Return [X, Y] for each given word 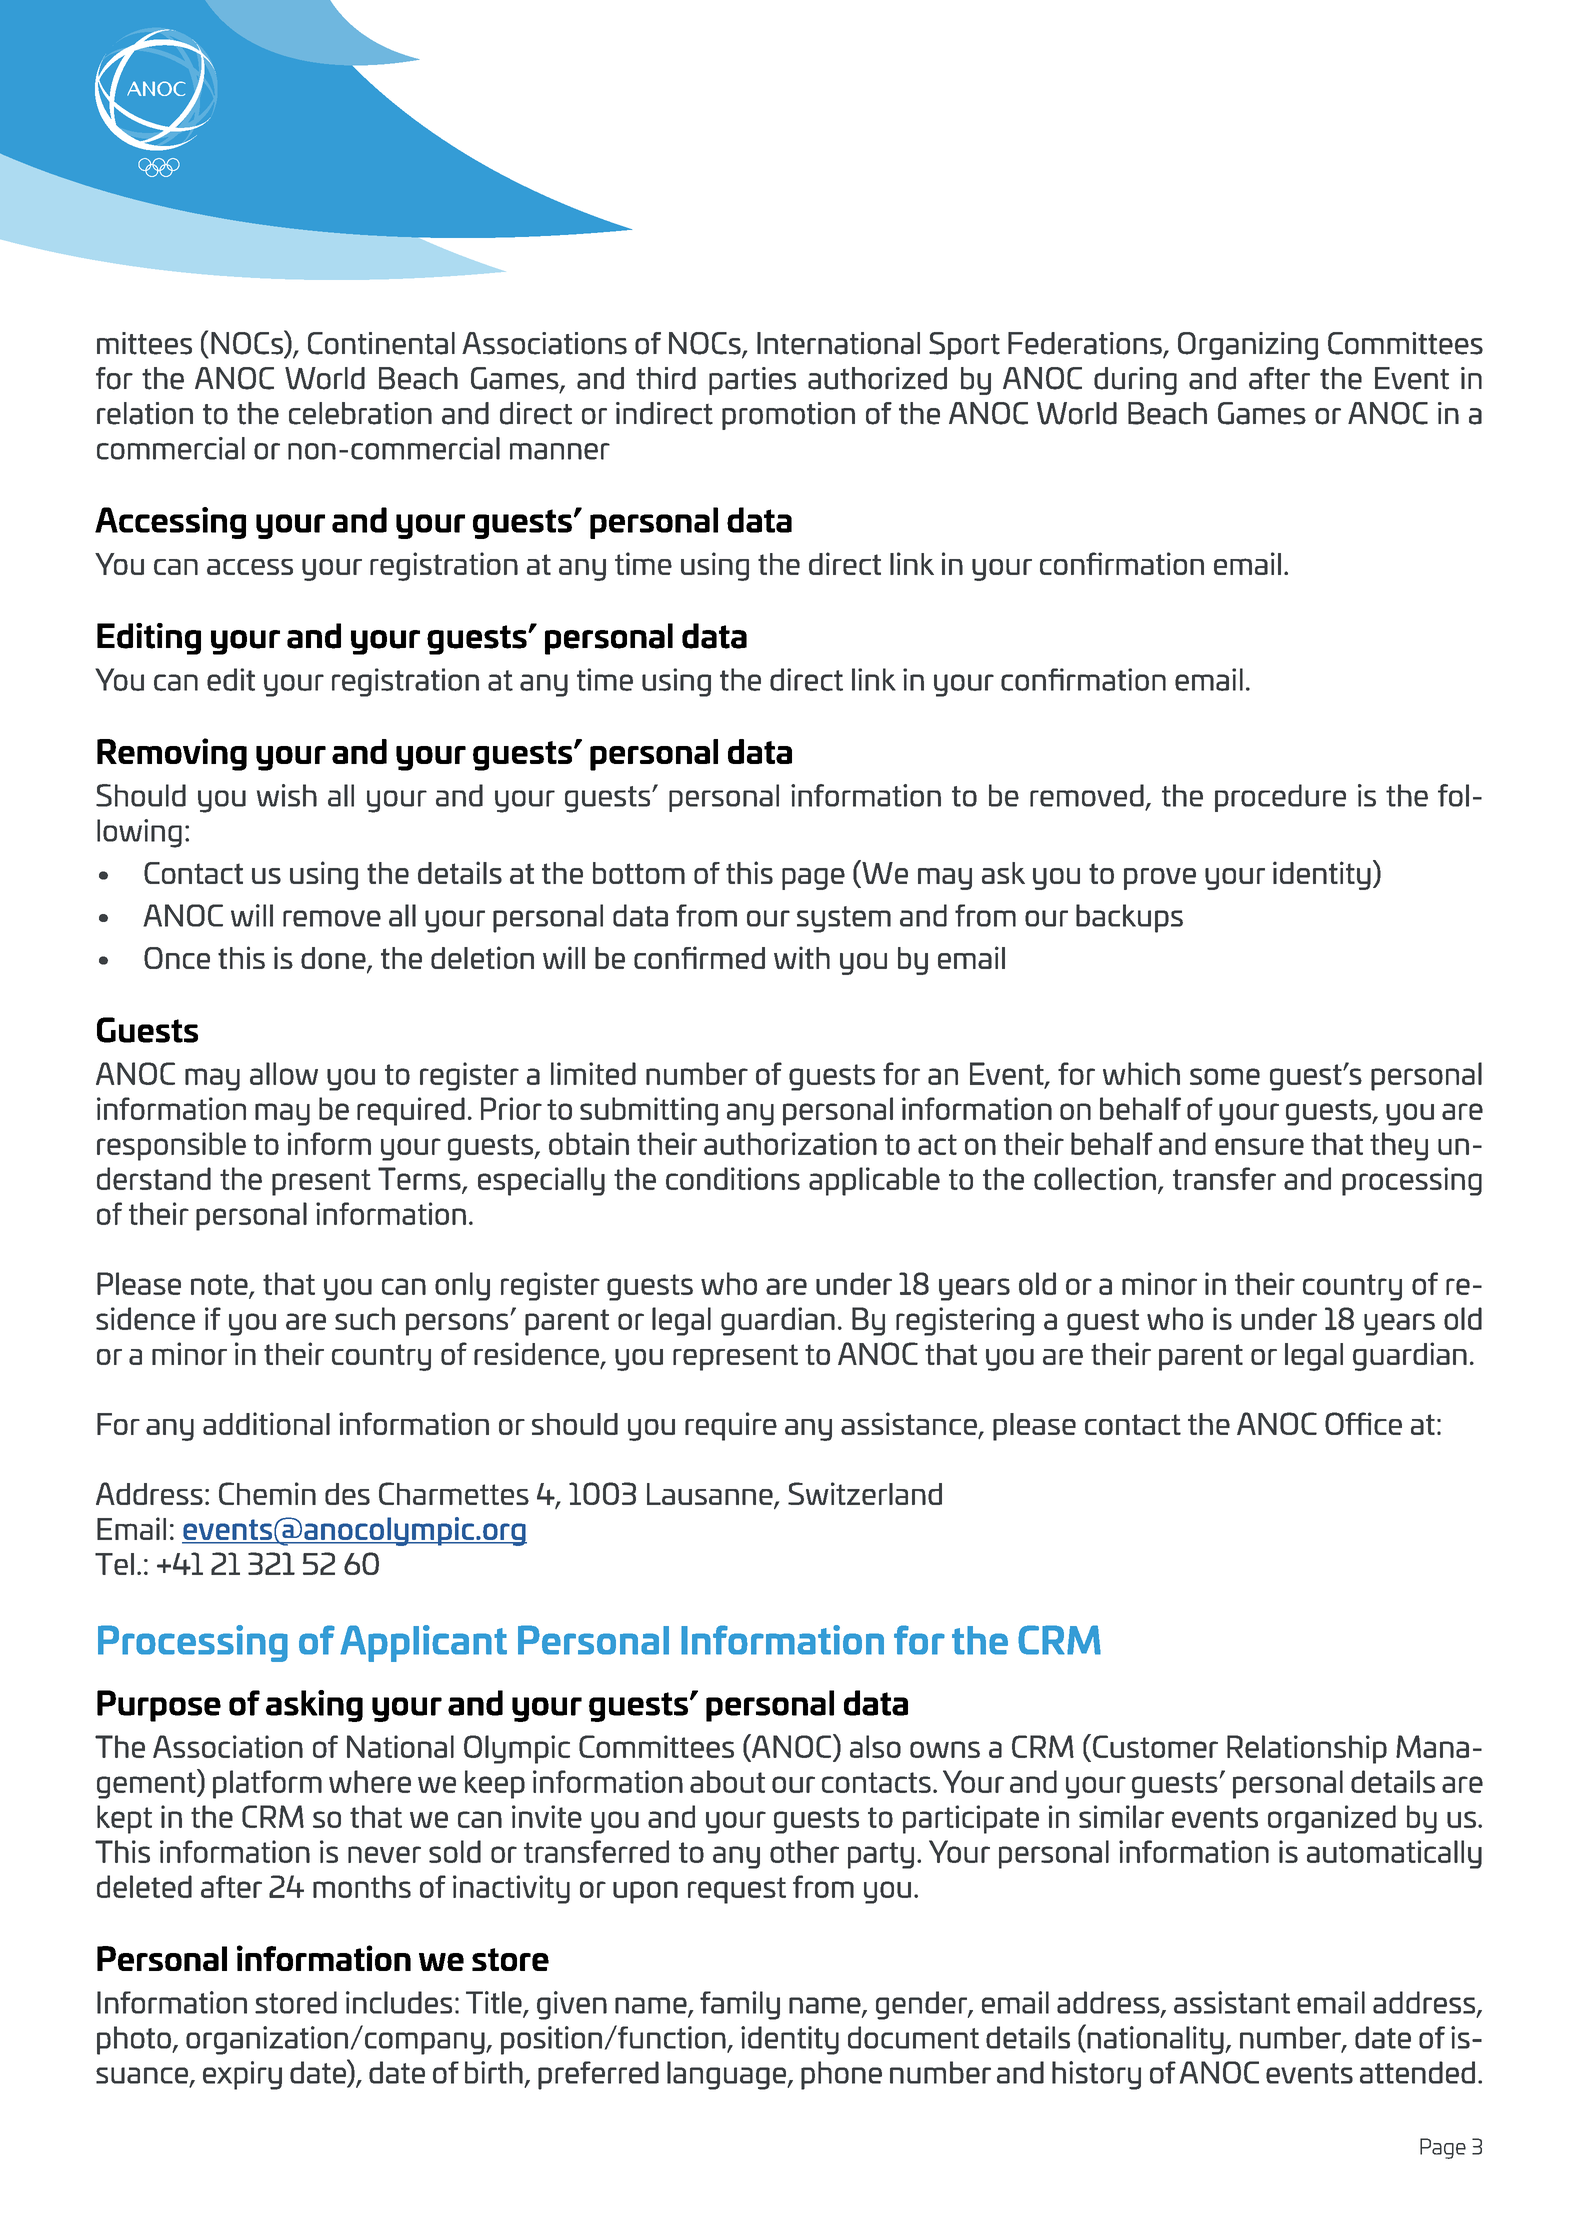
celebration [360, 413]
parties [752, 381]
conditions [733, 1178]
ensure [1259, 1146]
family [740, 2005]
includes [399, 2002]
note [220, 1285]
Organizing [1248, 346]
